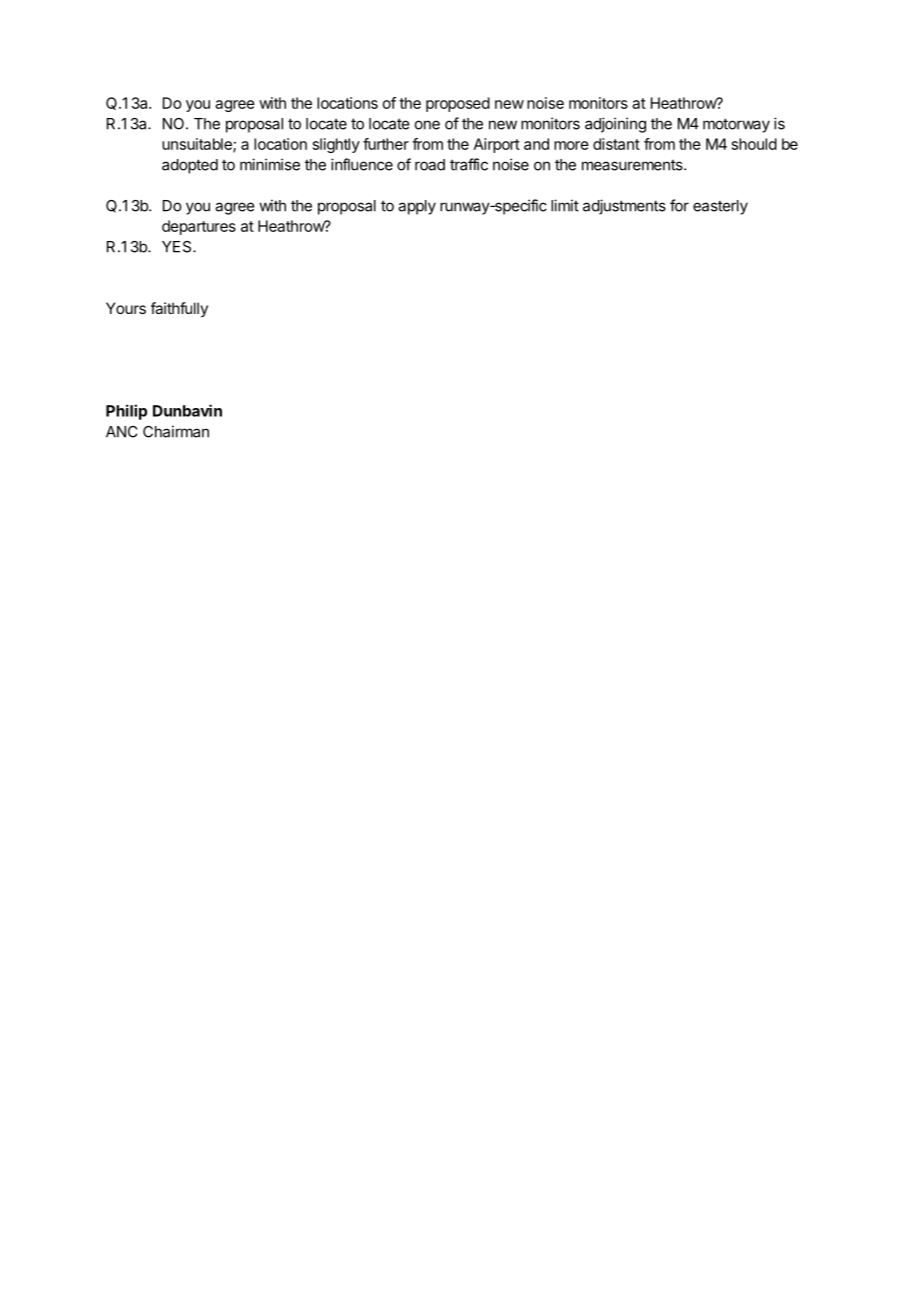  I want to click on one, so click(427, 125).
